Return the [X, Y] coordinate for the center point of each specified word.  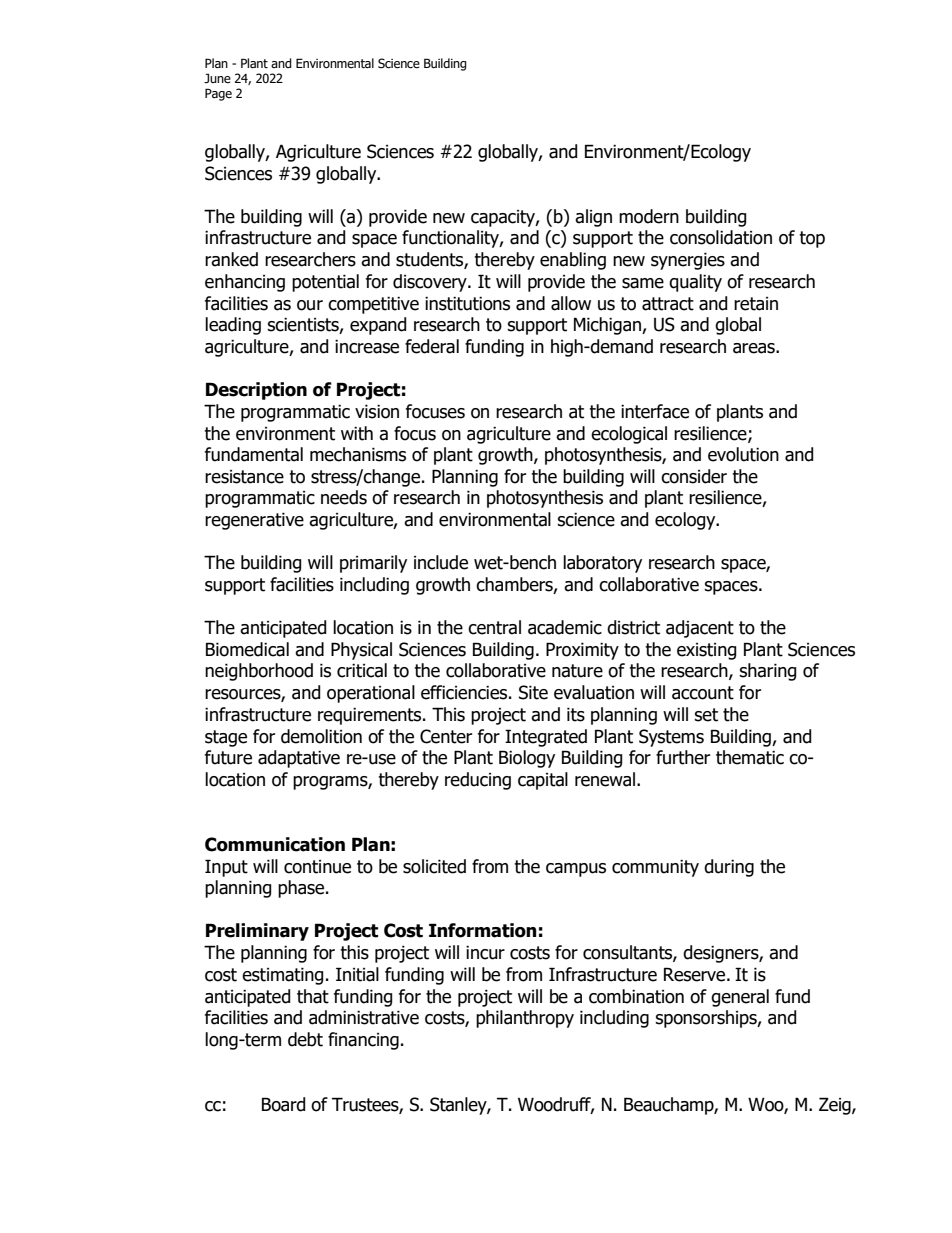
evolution [743, 454]
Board [284, 1104]
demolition [321, 736]
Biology [527, 759]
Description [256, 391]
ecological [629, 435]
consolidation [721, 237]
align [593, 218]
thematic [750, 757]
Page [218, 94]
